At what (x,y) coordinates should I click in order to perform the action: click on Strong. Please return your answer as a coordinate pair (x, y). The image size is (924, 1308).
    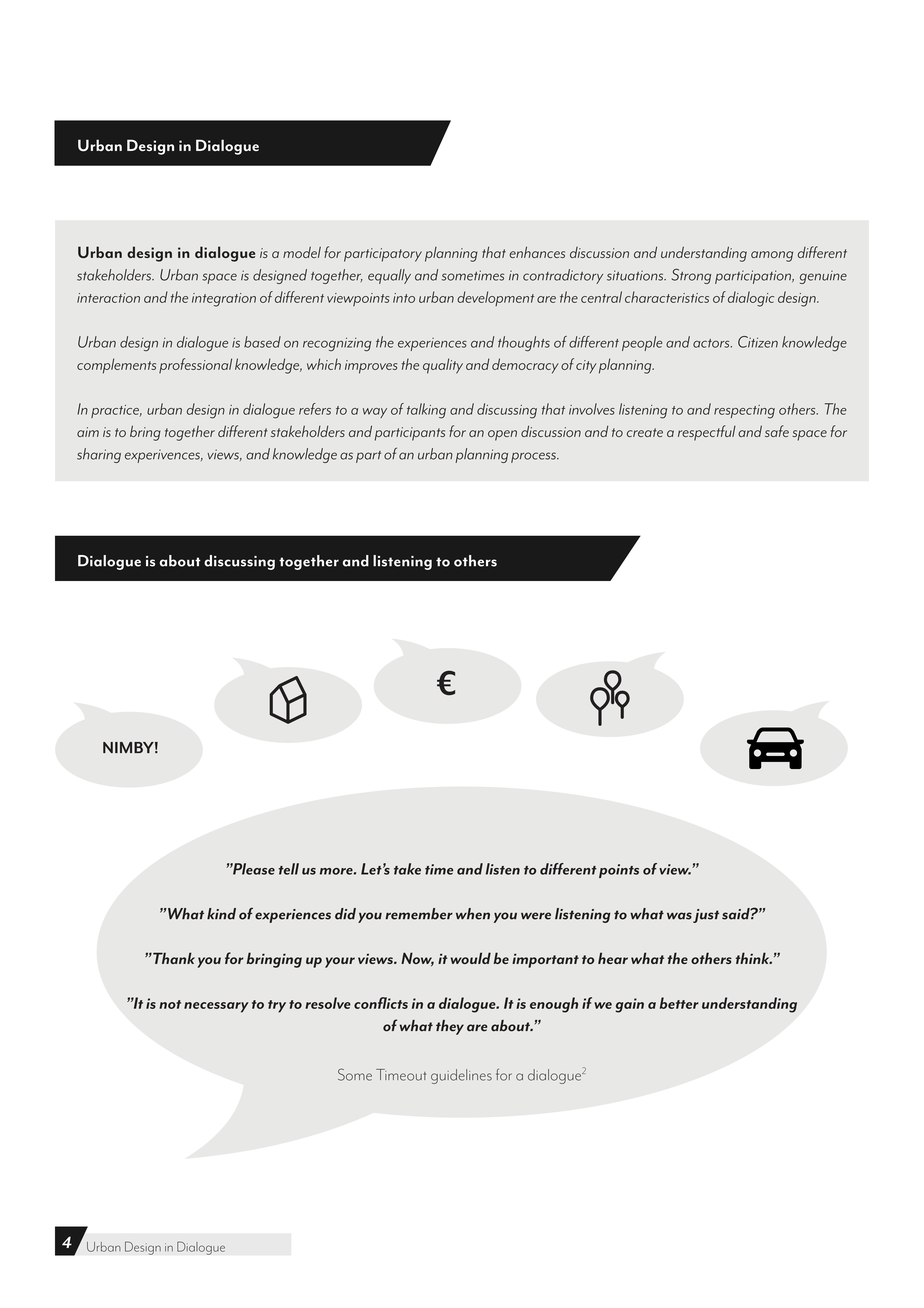
    Looking at the image, I should click on (691, 276).
